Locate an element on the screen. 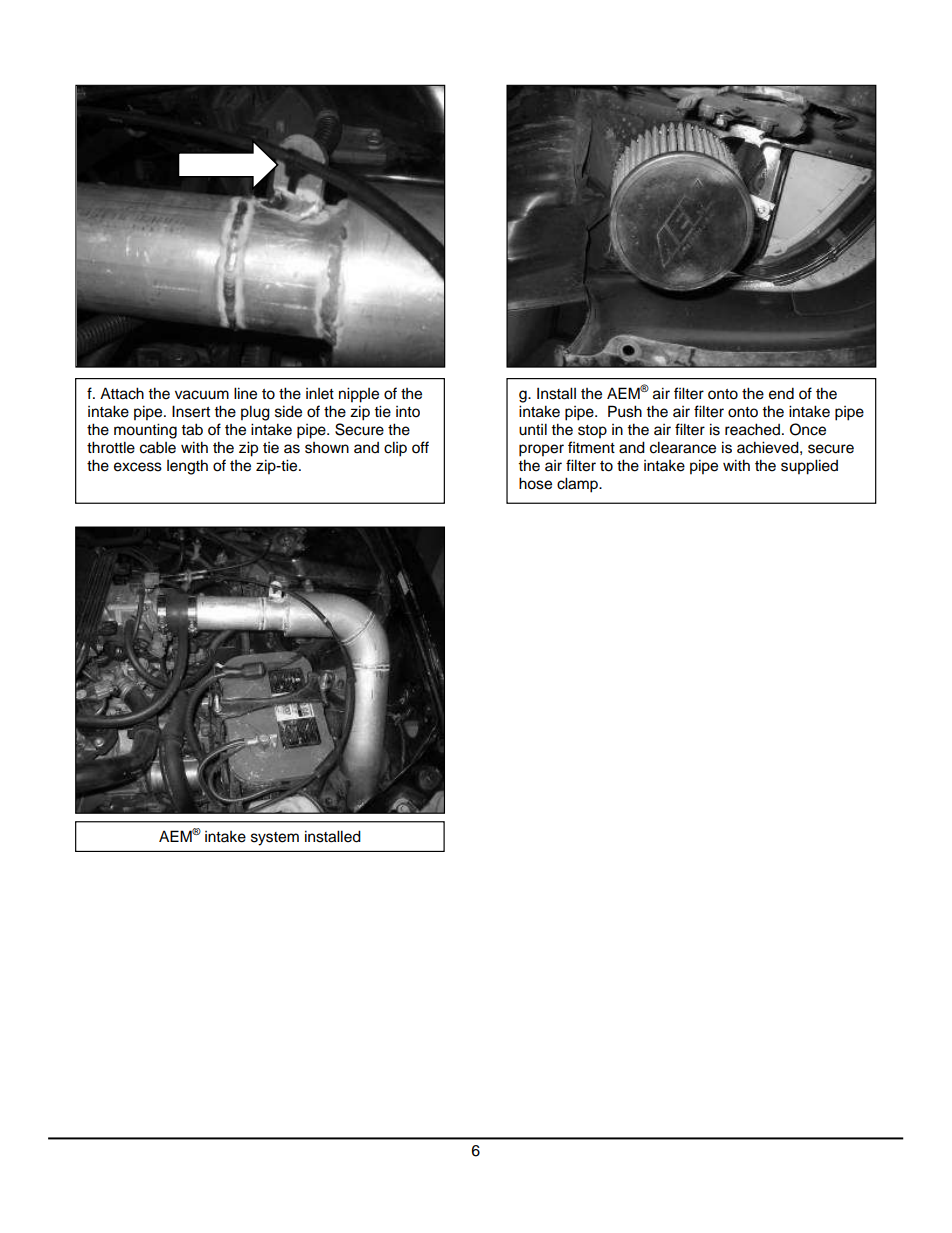 The image size is (952, 1233). hose is located at coordinates (535, 483).
